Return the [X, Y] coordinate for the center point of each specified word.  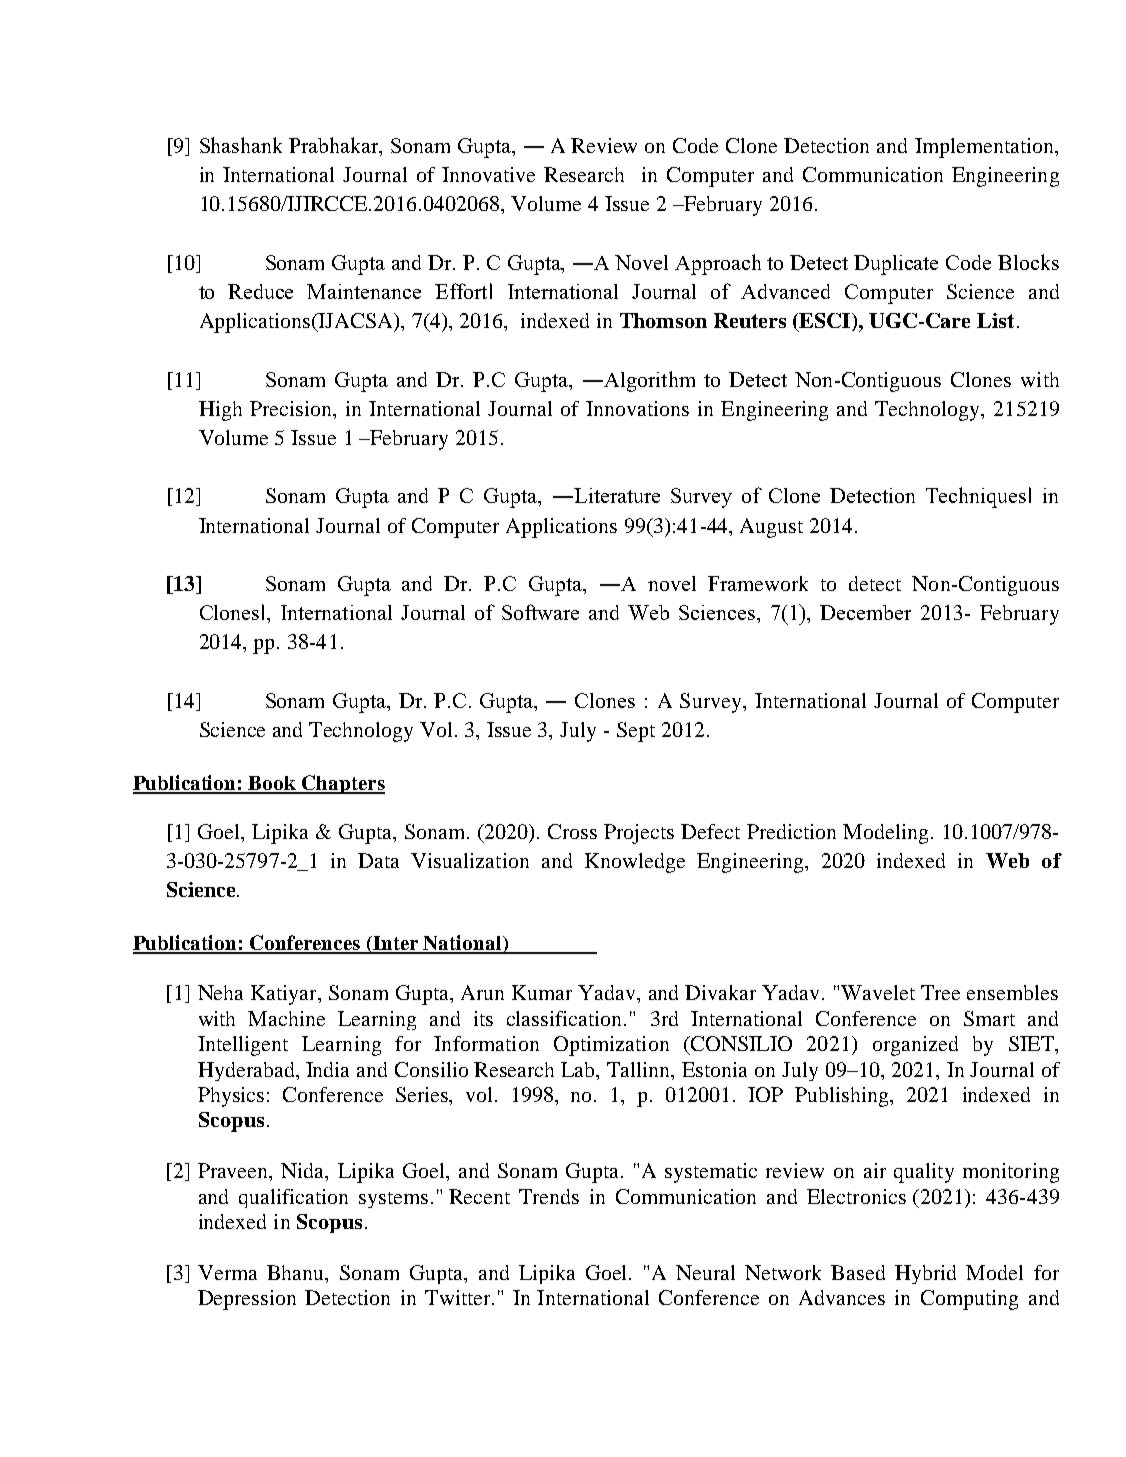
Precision [292, 408]
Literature [616, 495]
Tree [940, 992]
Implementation [985, 148]
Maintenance [364, 291]
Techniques [976, 497]
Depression [247, 1300]
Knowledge [635, 863]
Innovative [488, 174]
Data [378, 860]
